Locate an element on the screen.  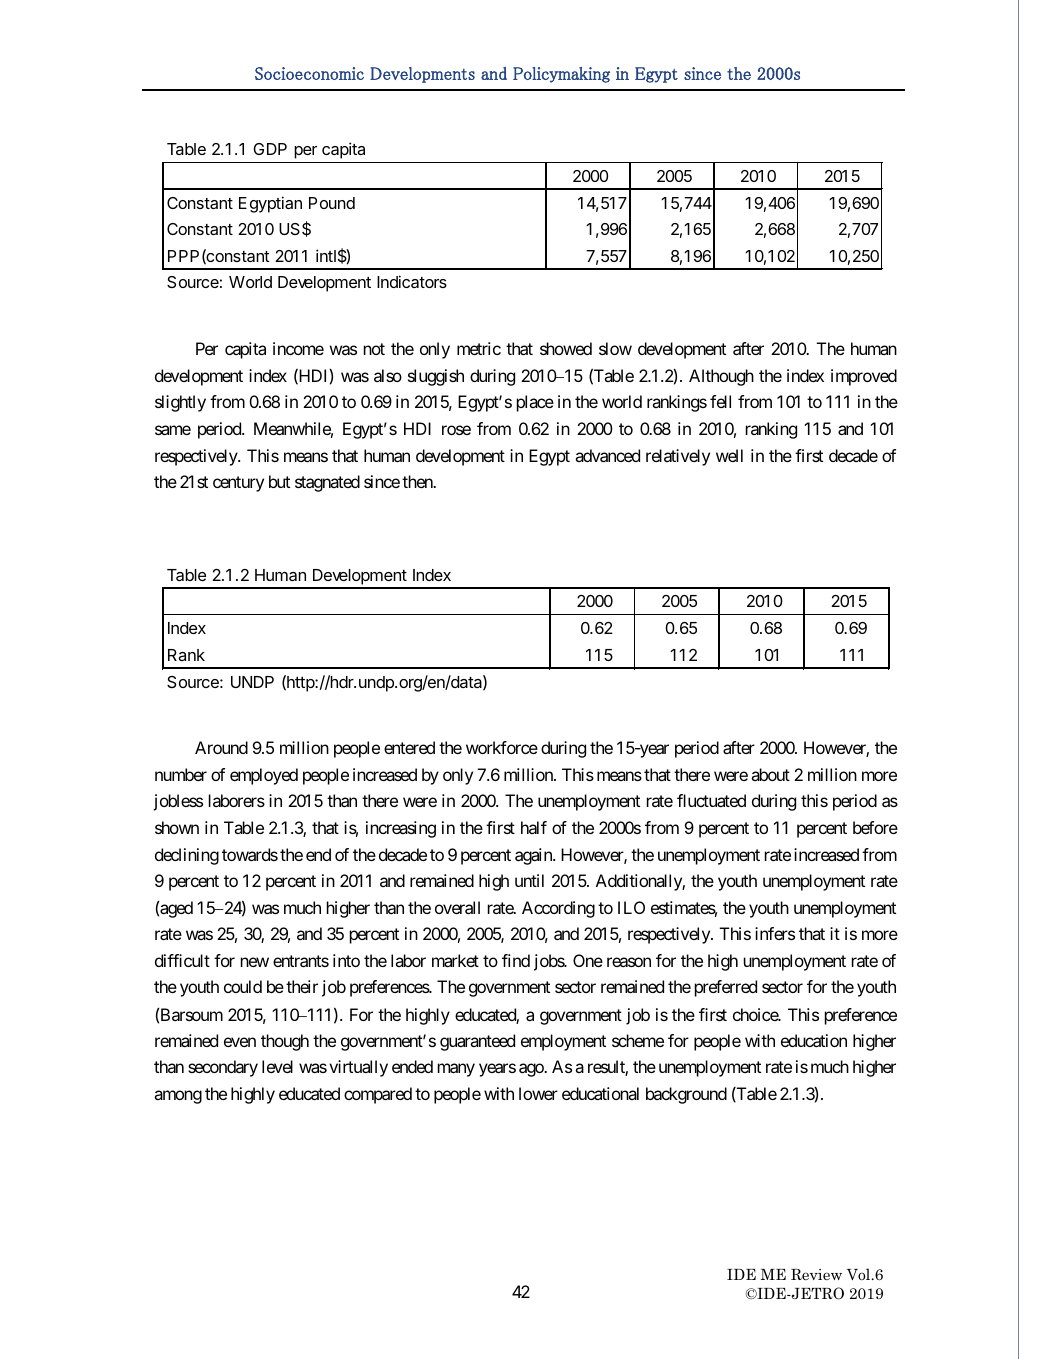
well is located at coordinates (729, 455).
